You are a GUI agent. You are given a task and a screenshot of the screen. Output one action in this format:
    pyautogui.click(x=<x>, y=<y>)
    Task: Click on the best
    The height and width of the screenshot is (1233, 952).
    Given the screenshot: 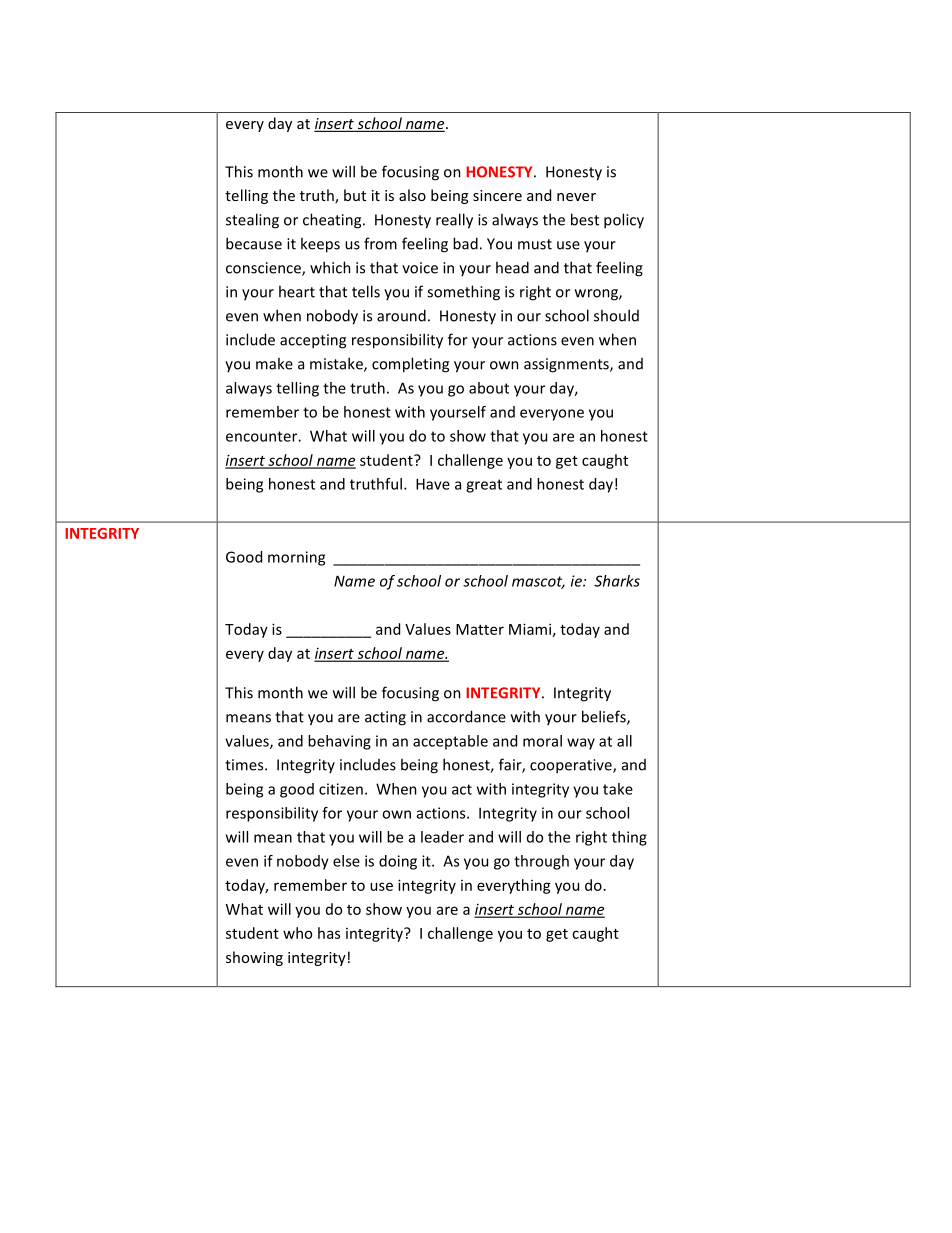 What is the action you would take?
    pyautogui.click(x=585, y=219)
